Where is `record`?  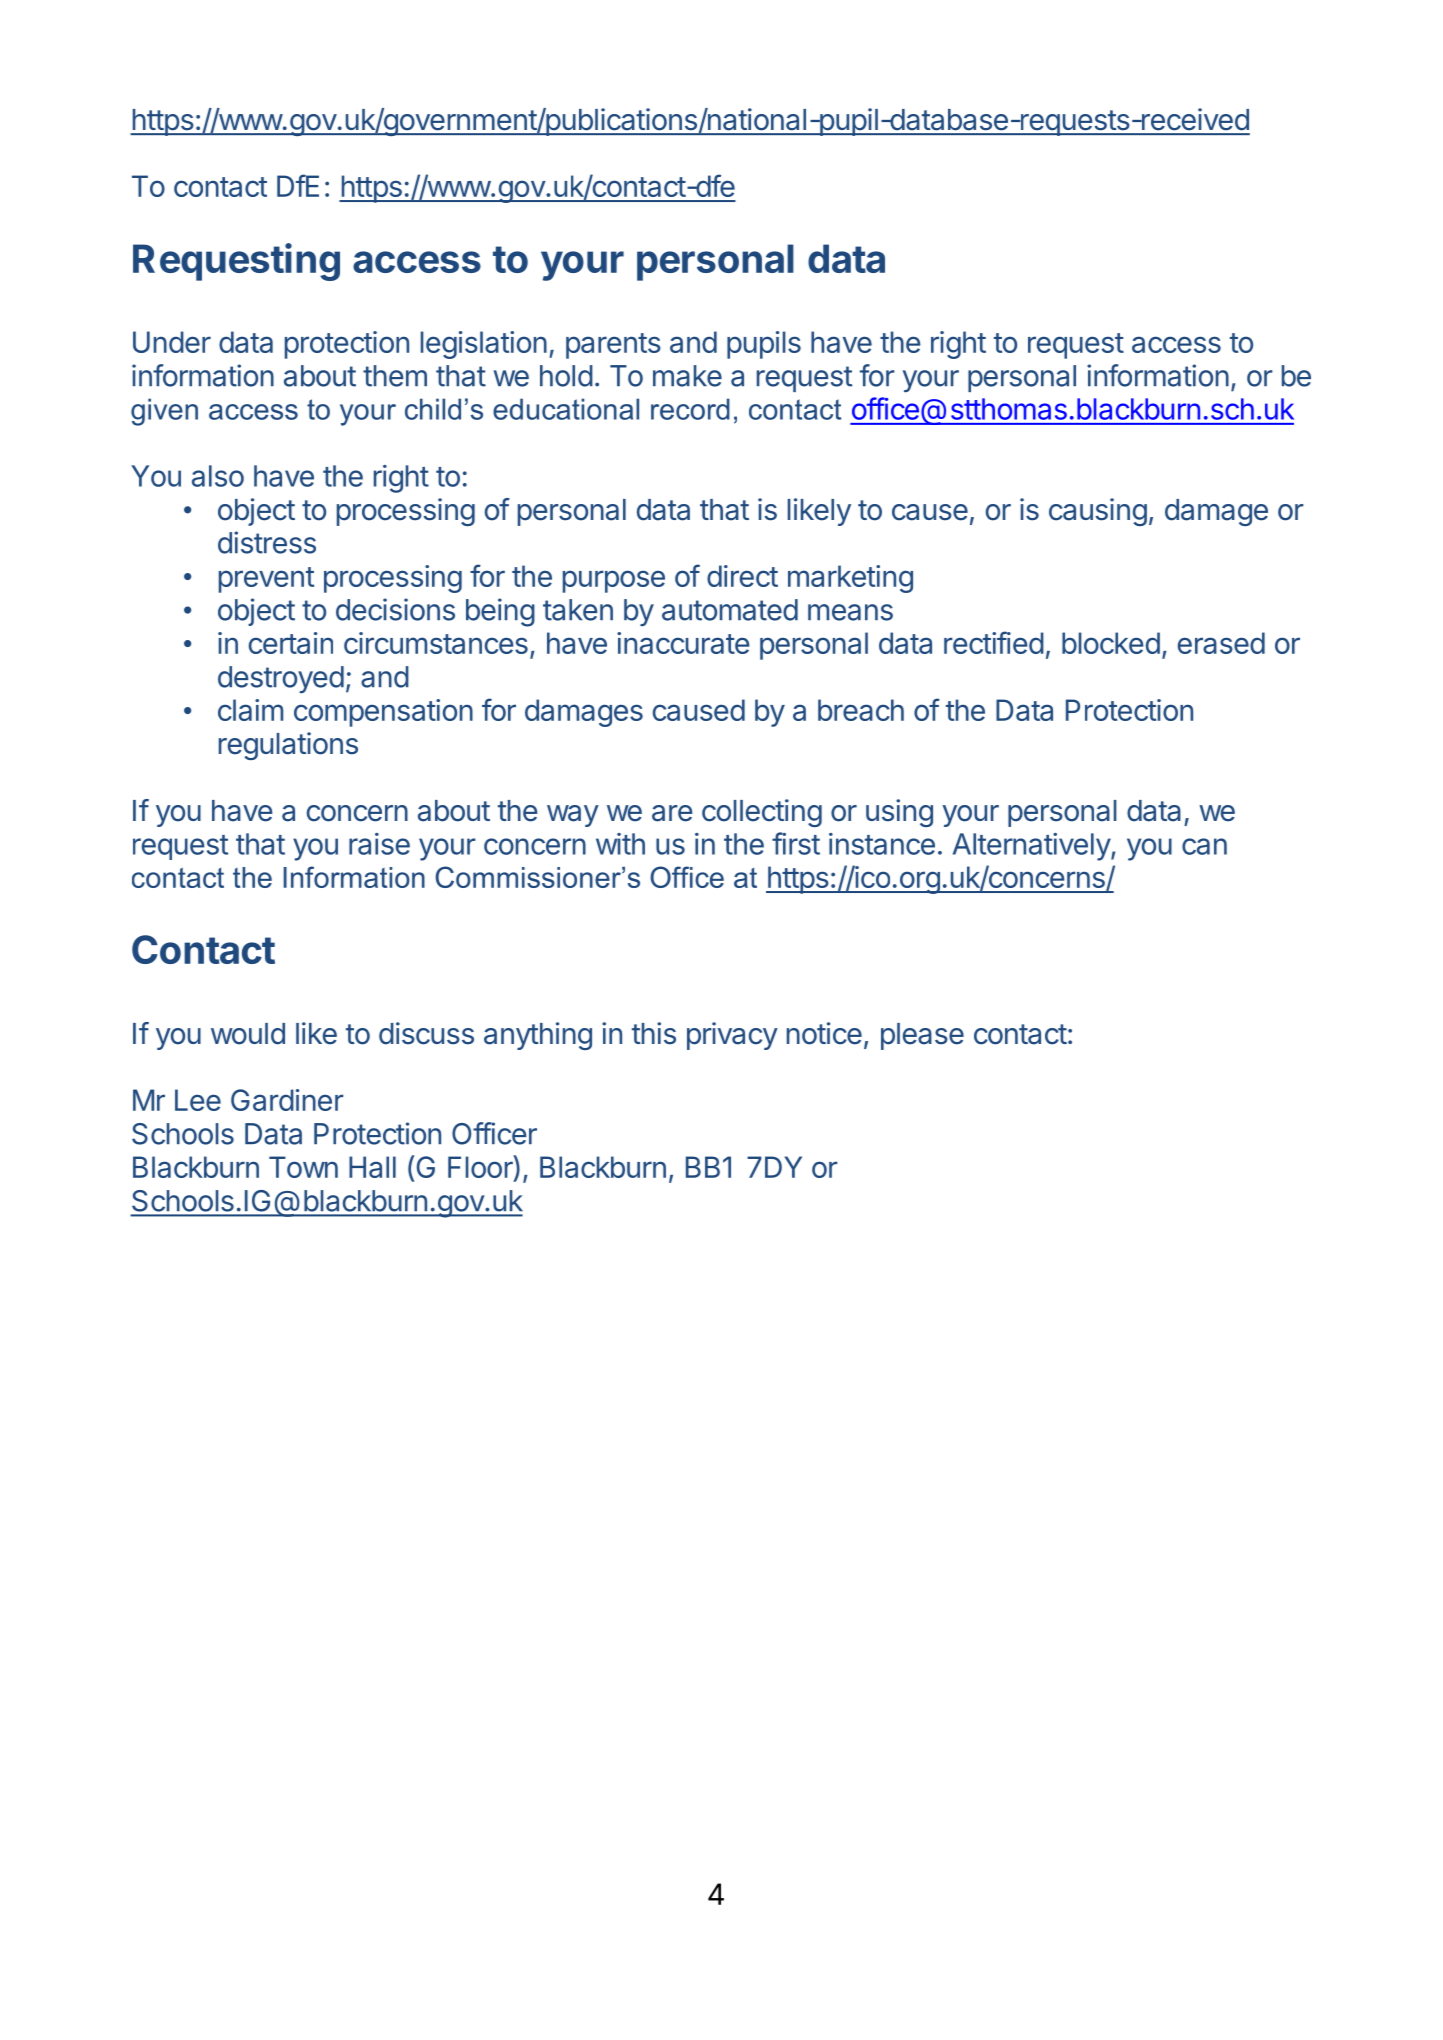
record is located at coordinates (690, 409).
